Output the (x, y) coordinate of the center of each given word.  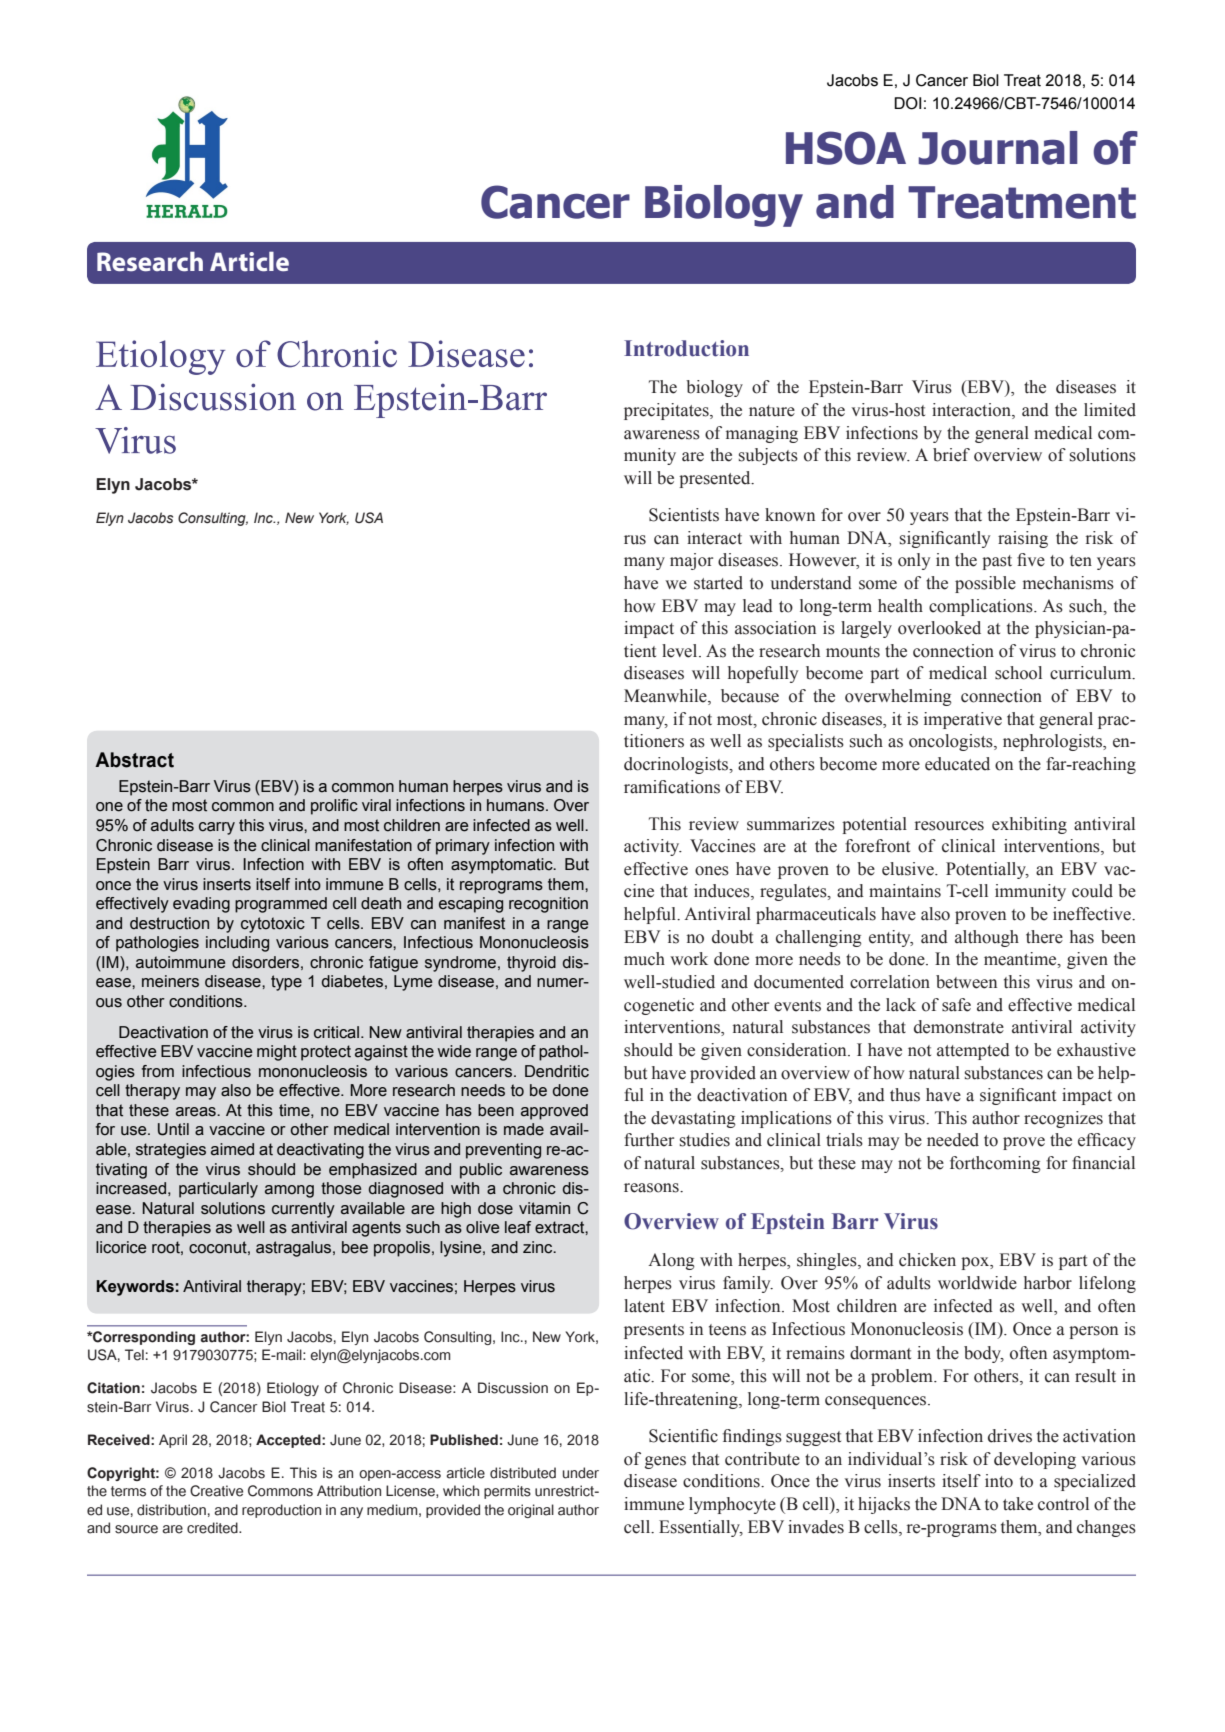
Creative (216, 1491)
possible (985, 584)
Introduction (686, 348)
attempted (973, 1051)
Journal (998, 148)
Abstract (134, 760)
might (277, 1053)
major (691, 561)
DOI (907, 103)
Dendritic (557, 1071)
